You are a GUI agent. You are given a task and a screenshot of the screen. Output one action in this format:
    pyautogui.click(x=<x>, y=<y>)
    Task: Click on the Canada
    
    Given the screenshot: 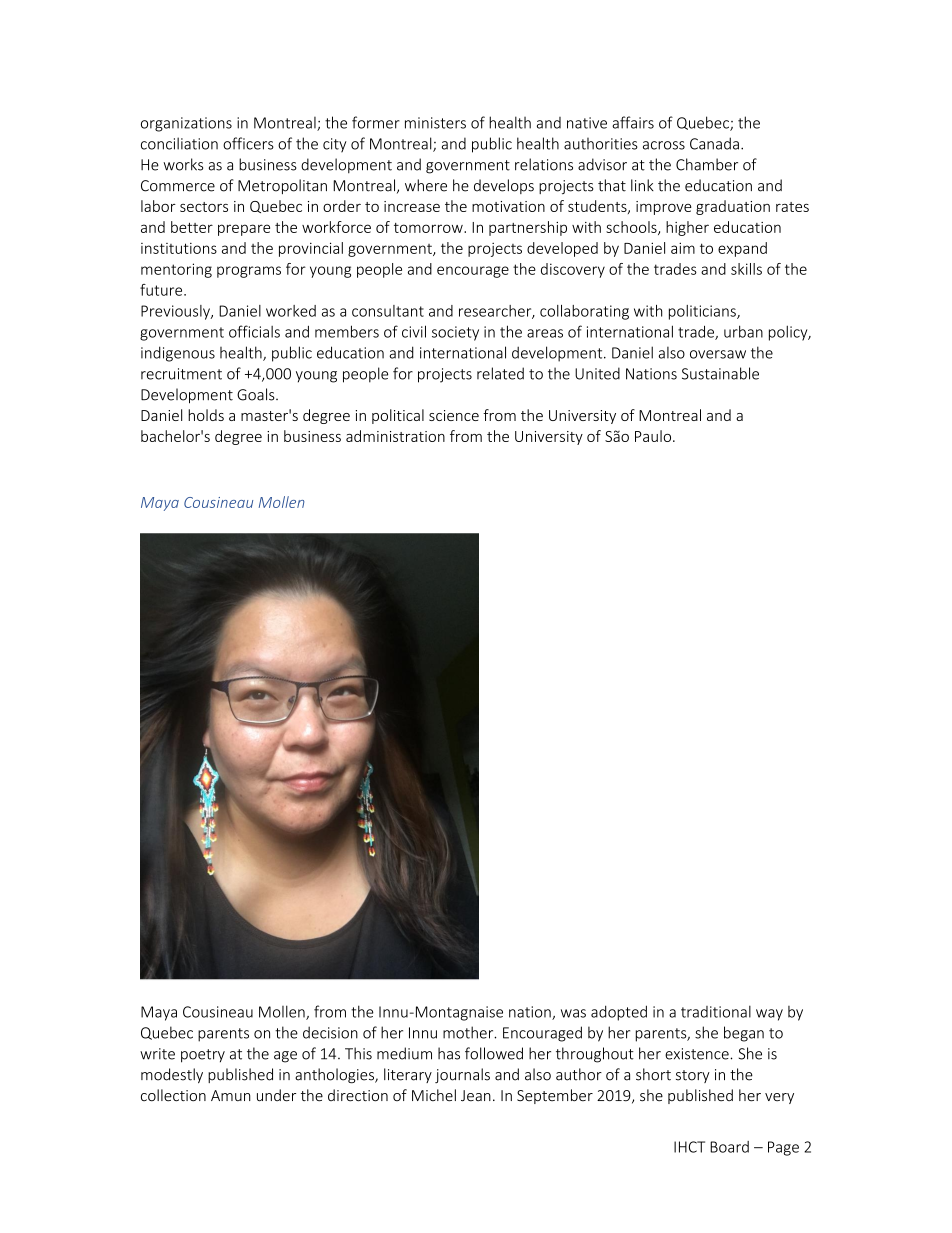 What is the action you would take?
    pyautogui.click(x=714, y=143)
